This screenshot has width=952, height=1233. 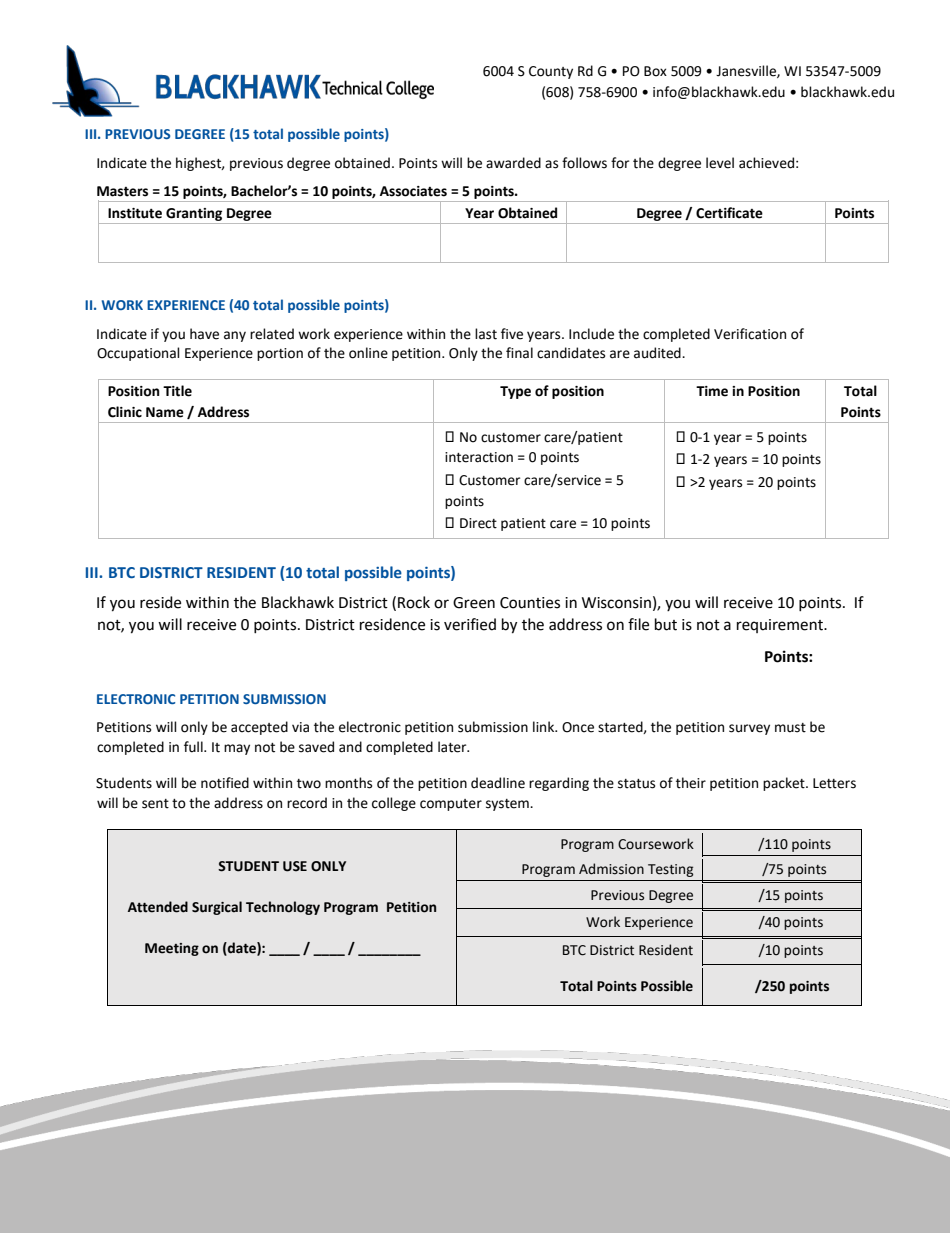 What do you see at coordinates (470, 624) in the screenshot?
I see `verified` at bounding box center [470, 624].
